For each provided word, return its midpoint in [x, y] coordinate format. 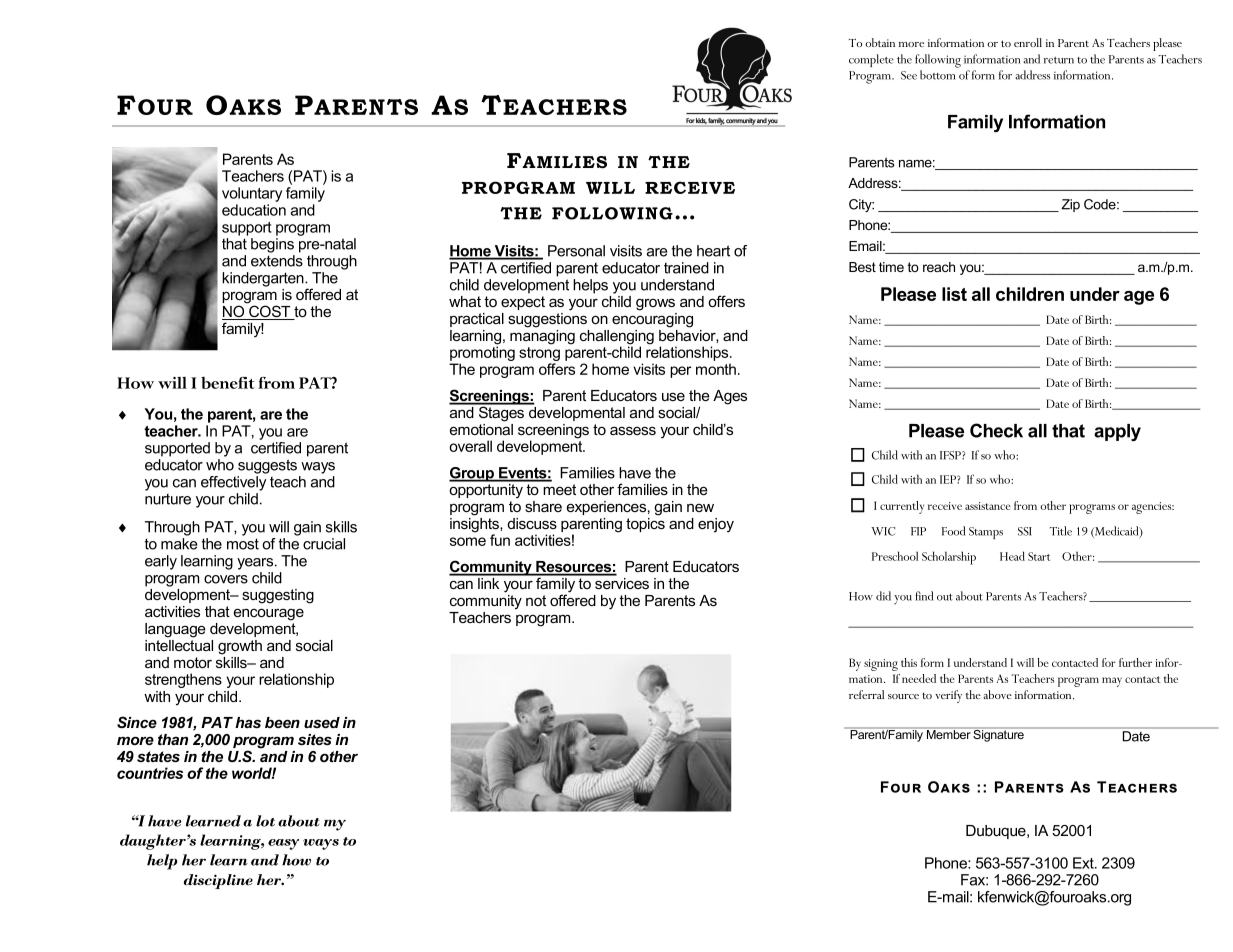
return [1059, 60]
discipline [218, 881]
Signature [999, 734]
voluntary [252, 194]
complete [871, 60]
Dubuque [997, 832]
